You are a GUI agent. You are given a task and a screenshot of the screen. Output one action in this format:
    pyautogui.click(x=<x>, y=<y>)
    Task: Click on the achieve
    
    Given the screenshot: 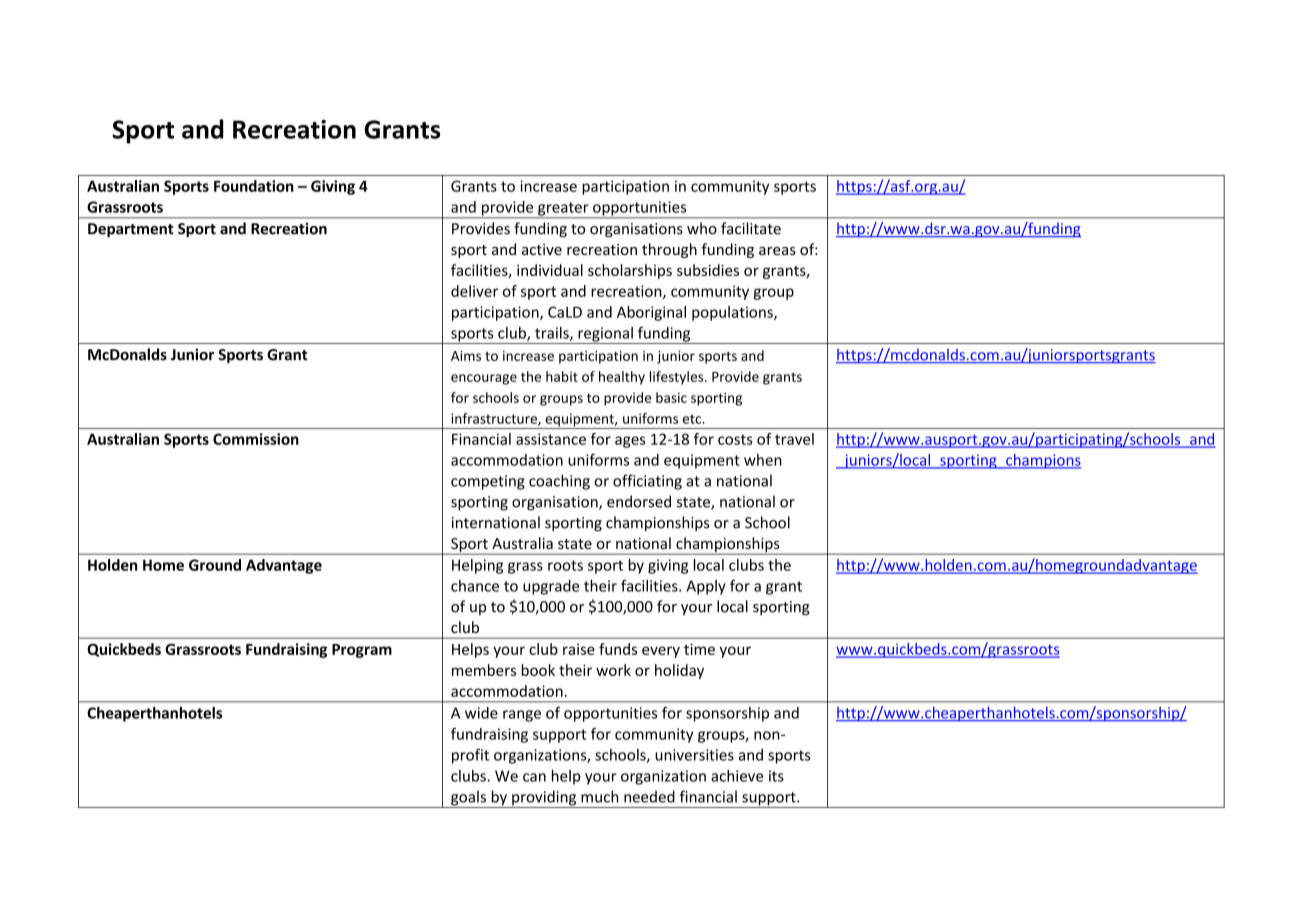 What is the action you would take?
    pyautogui.click(x=737, y=776)
